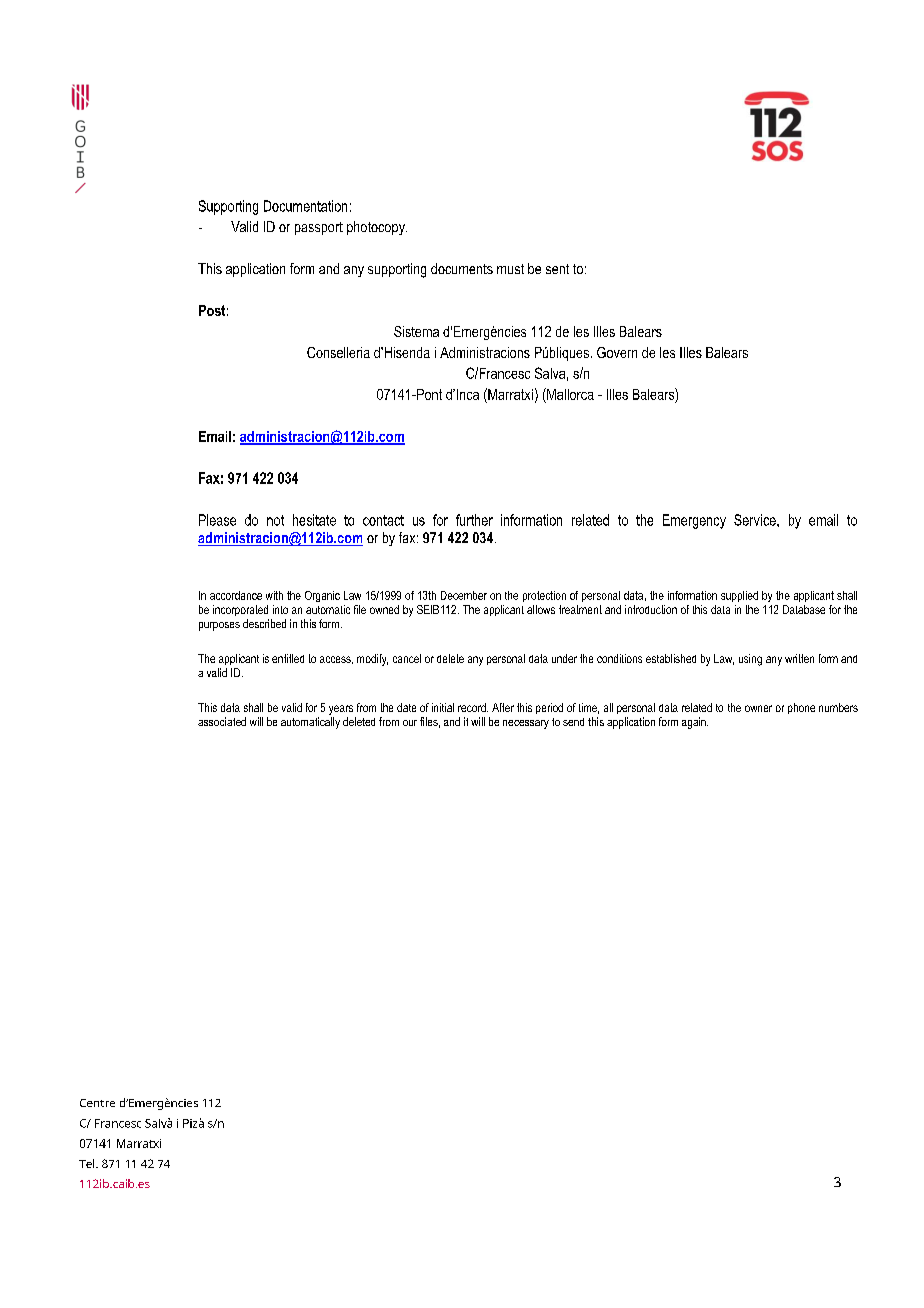  What do you see at coordinates (756, 520) in the image?
I see `Service` at bounding box center [756, 520].
